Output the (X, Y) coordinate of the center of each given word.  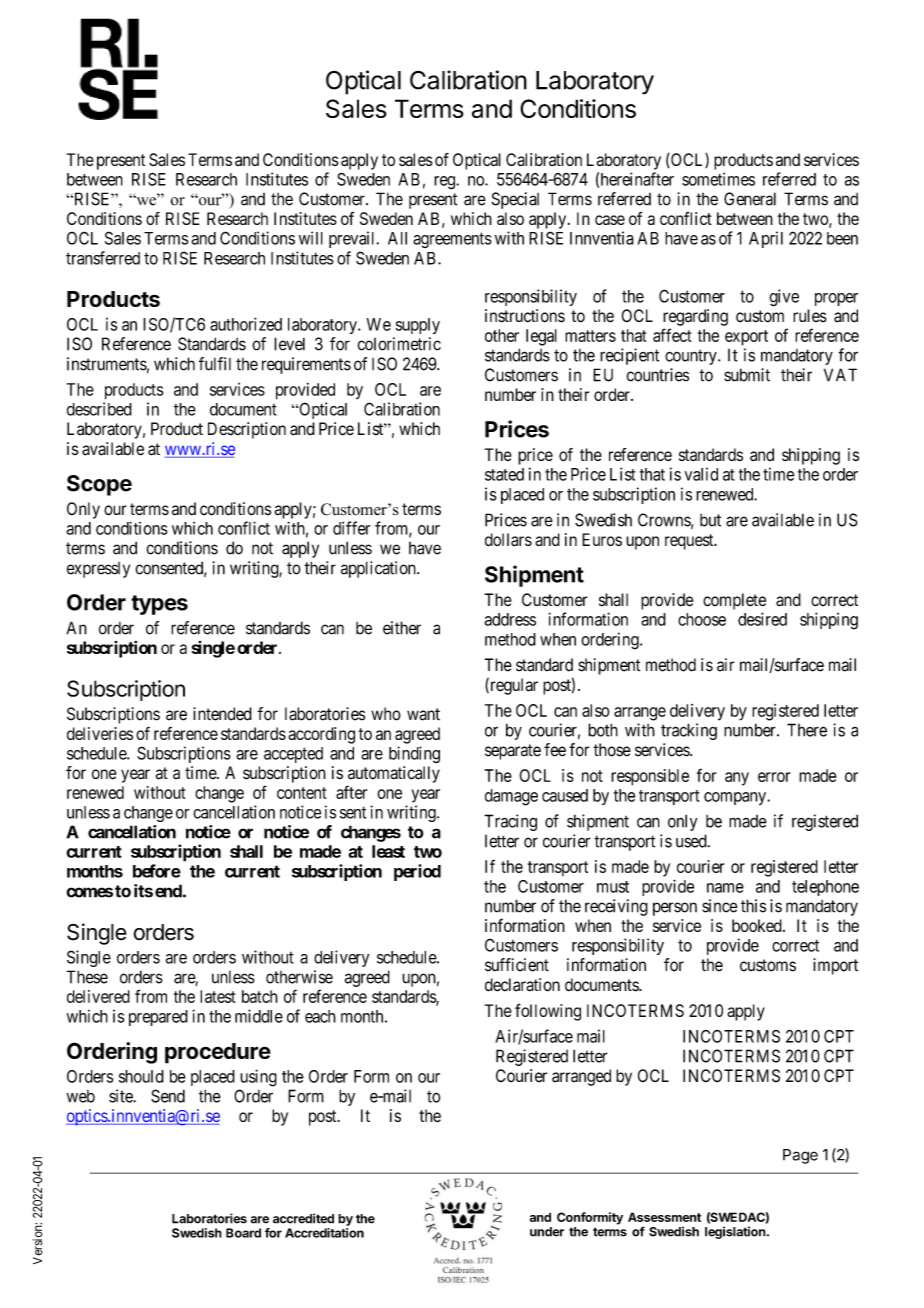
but (710, 520)
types (159, 605)
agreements (452, 240)
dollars (508, 539)
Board (243, 1233)
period (417, 872)
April (766, 239)
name (725, 888)
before (157, 871)
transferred (103, 258)
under (547, 1232)
